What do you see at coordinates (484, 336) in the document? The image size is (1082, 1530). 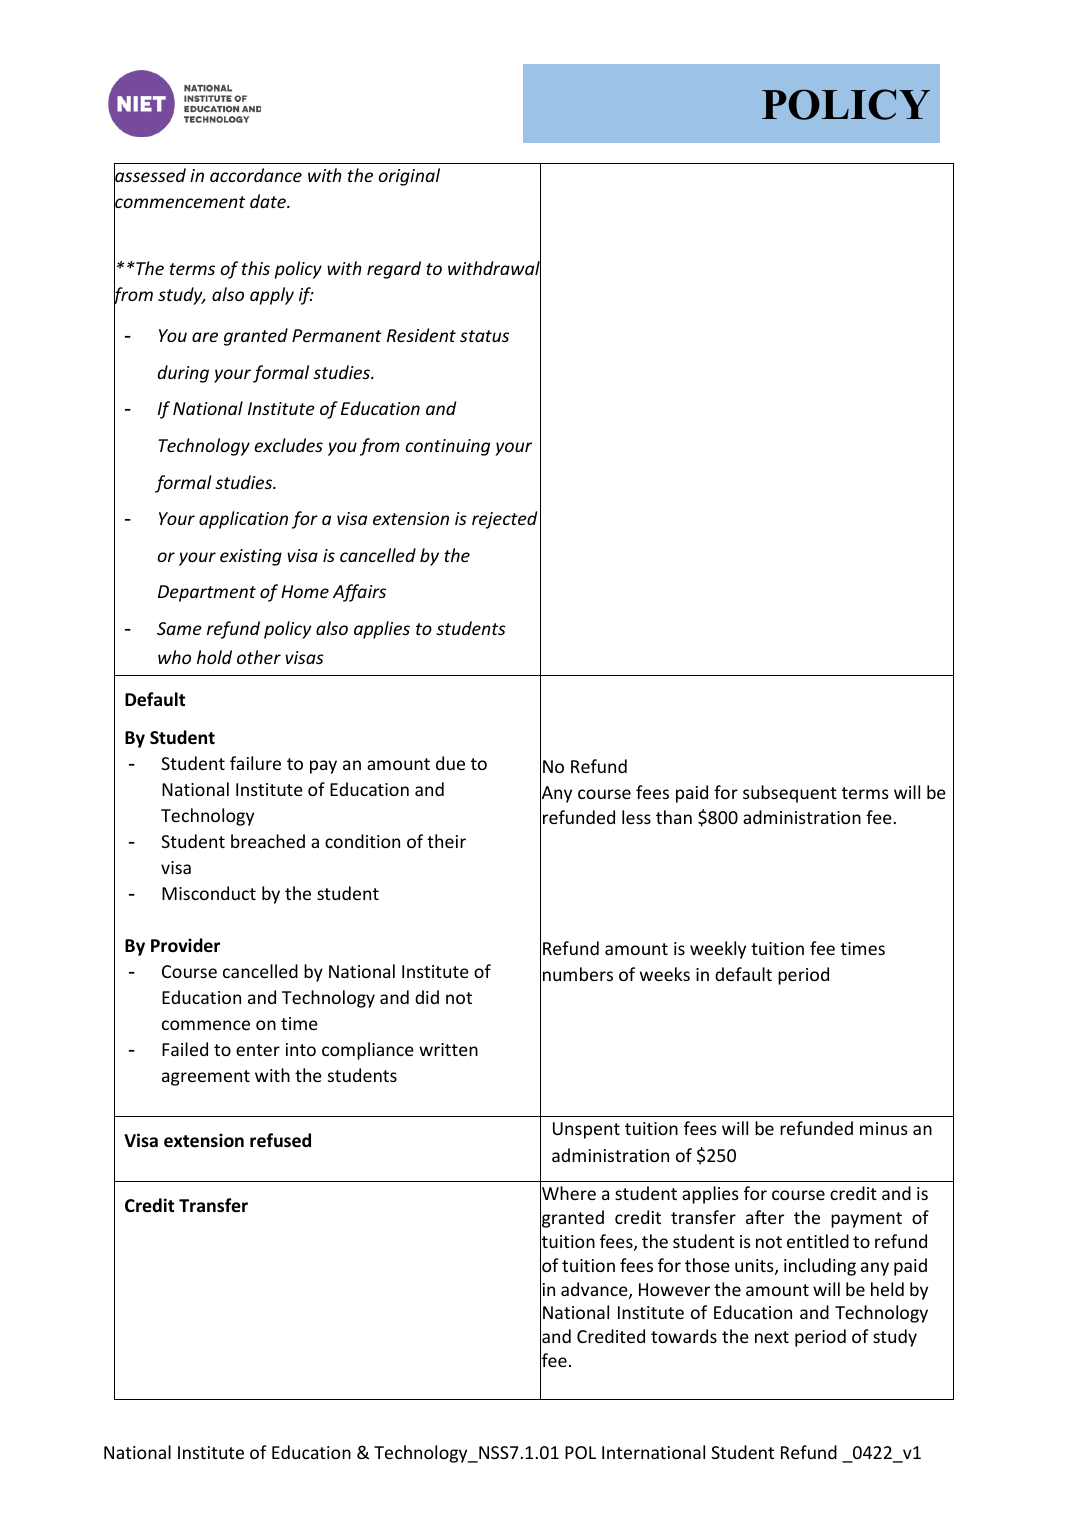 I see `status` at bounding box center [484, 336].
